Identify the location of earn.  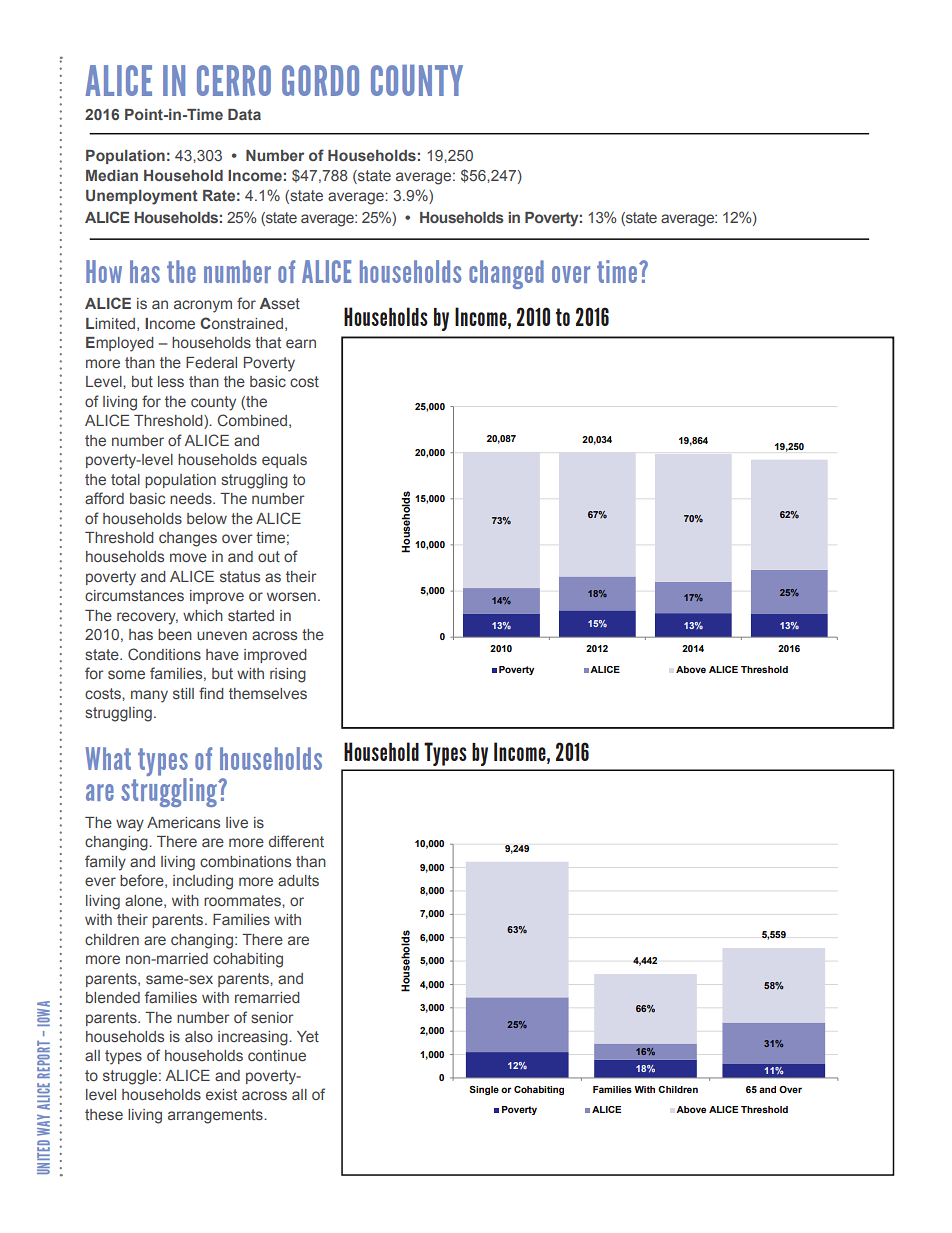
(301, 343).
